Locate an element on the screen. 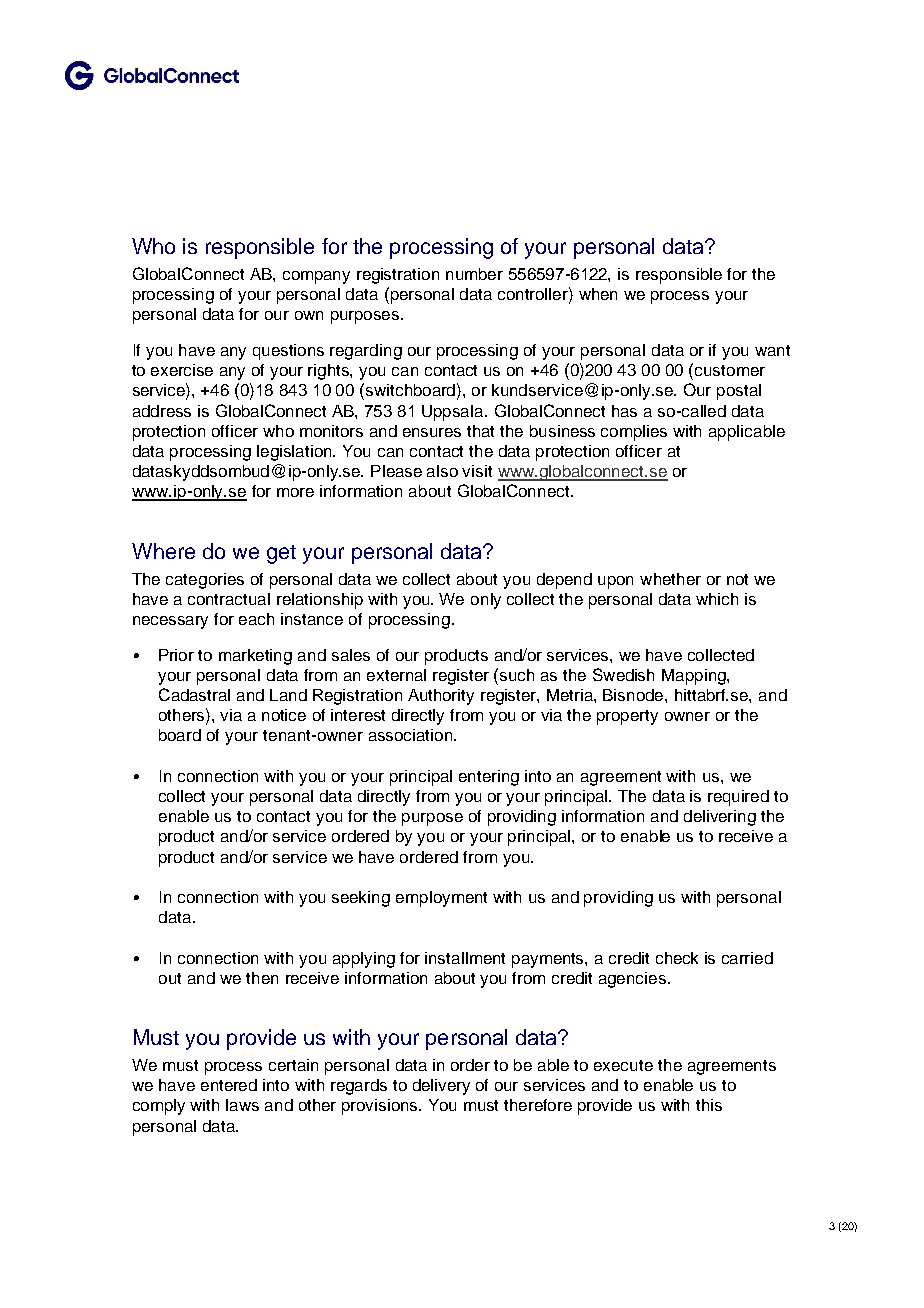  when is located at coordinates (598, 294).
